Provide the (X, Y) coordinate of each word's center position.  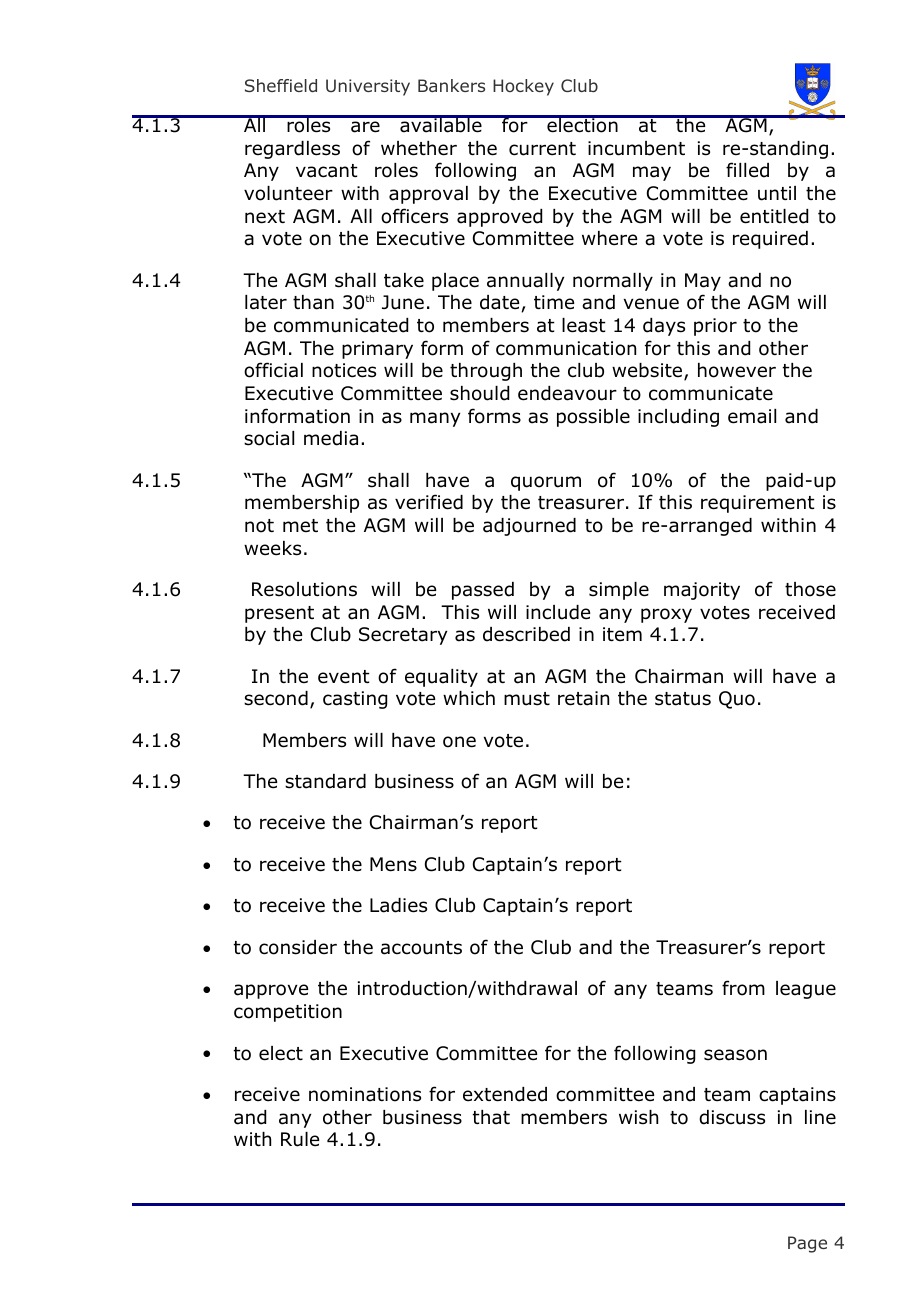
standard (325, 781)
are (365, 127)
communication (566, 348)
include (558, 612)
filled (747, 170)
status (683, 699)
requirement (758, 504)
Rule (300, 1139)
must (527, 699)
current (542, 149)
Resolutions (304, 589)
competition (288, 1013)
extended (505, 1094)
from (743, 988)
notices (344, 370)
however (737, 370)
